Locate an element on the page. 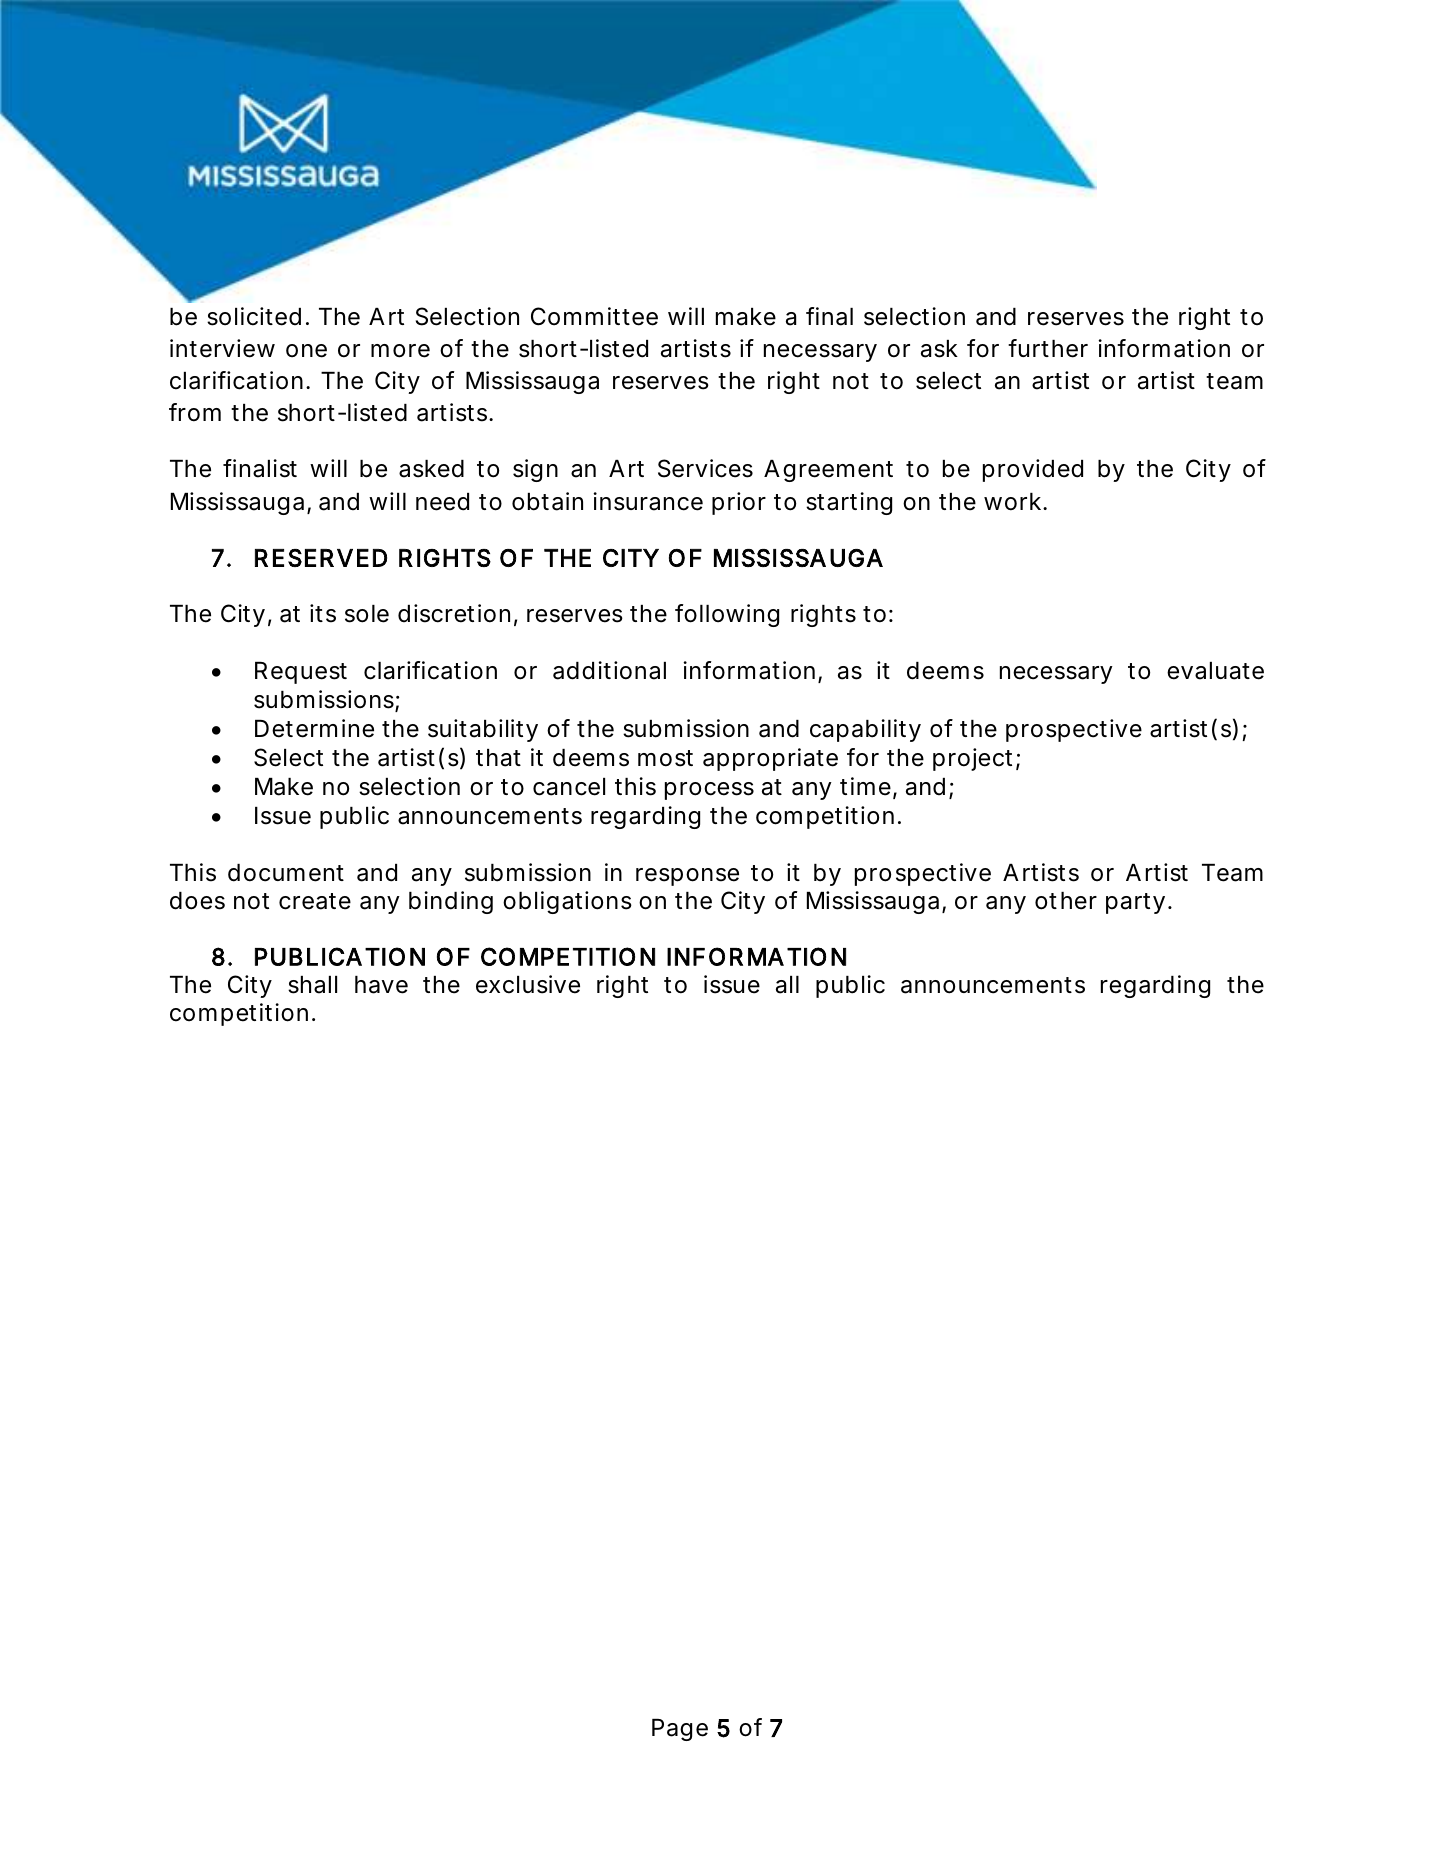  shall is located at coordinates (312, 985).
